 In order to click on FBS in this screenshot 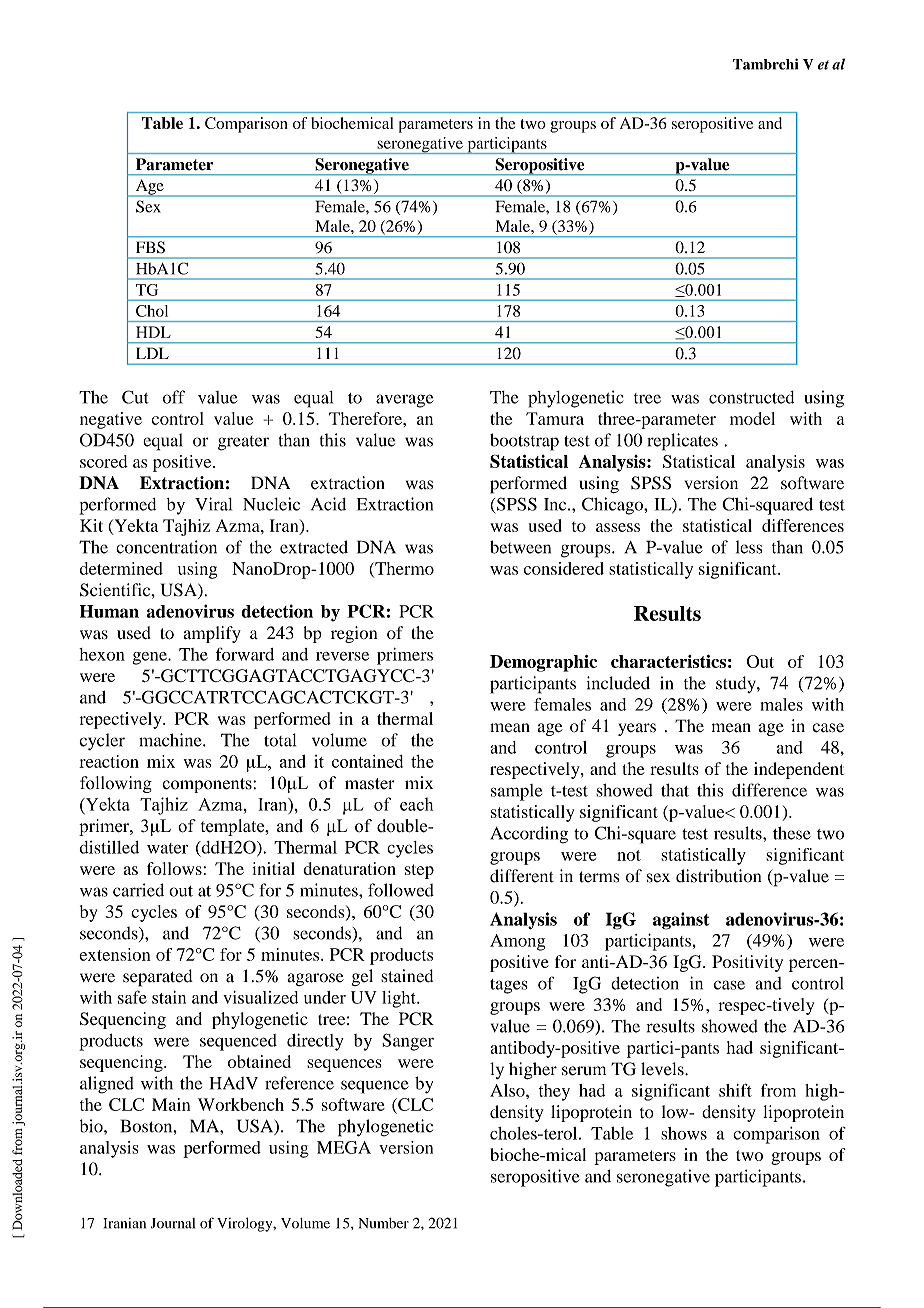, I will do `click(150, 247)`.
